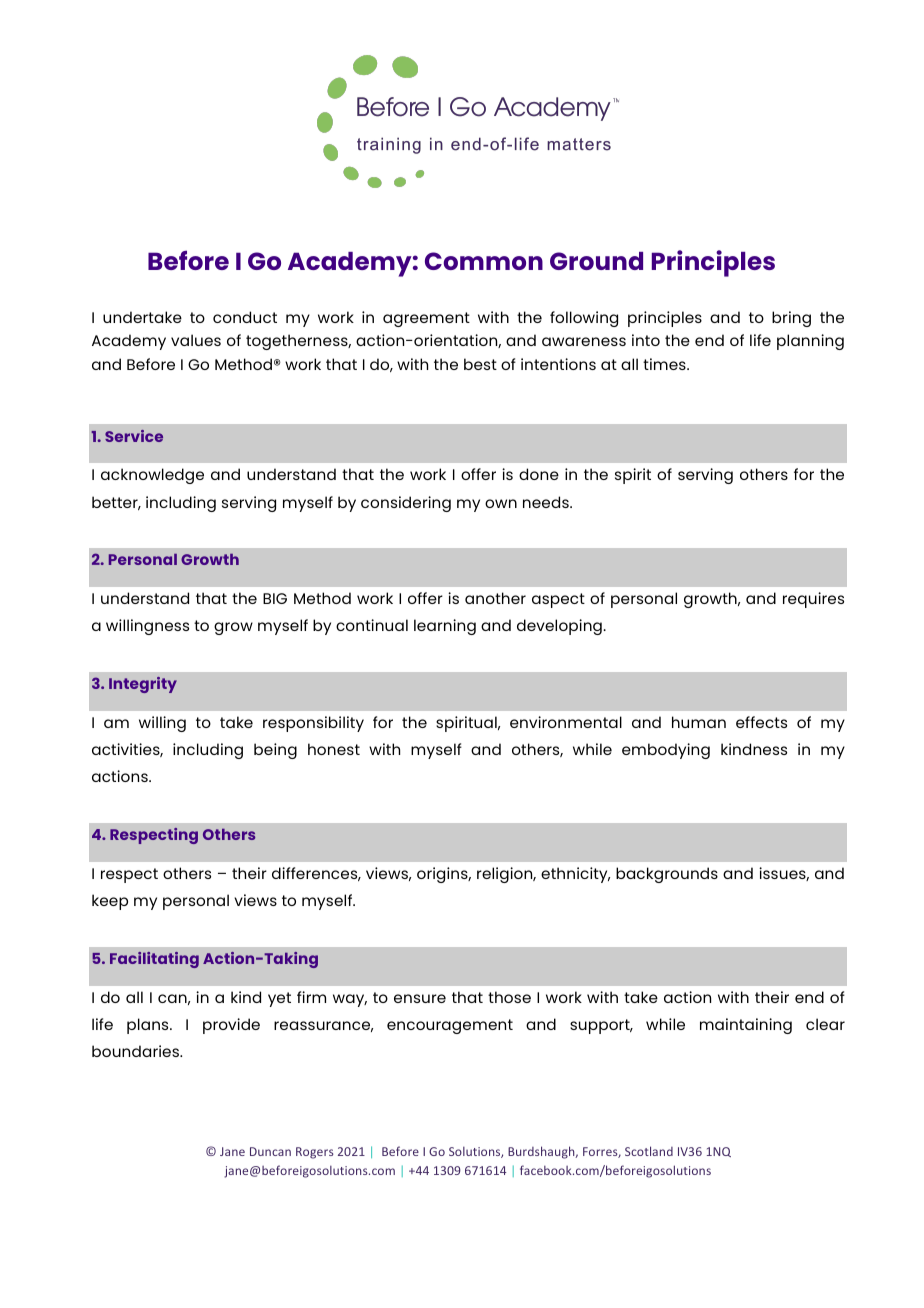 The height and width of the image is (1308, 924). I want to click on embodying, so click(666, 751).
